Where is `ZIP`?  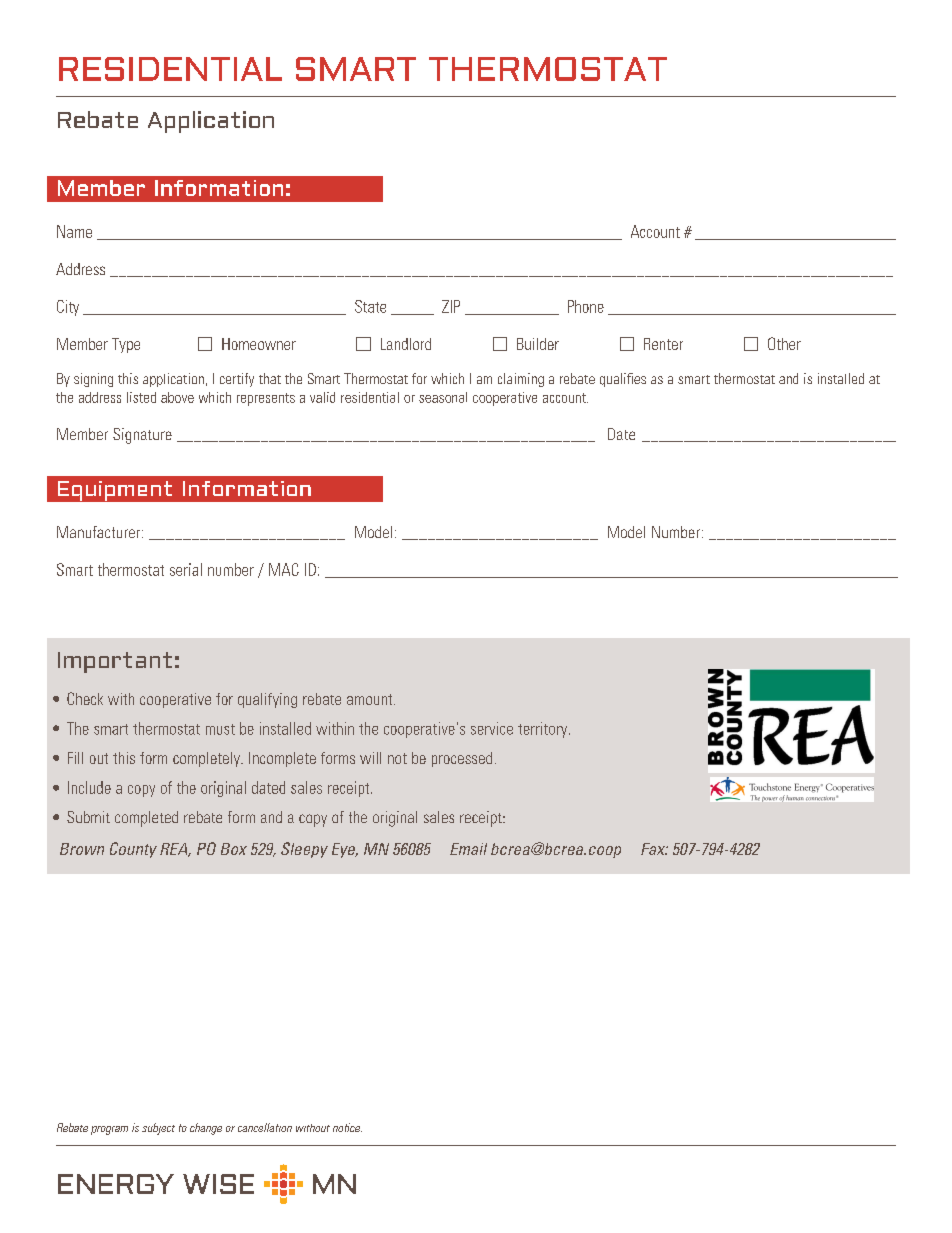
ZIP is located at coordinates (451, 306).
